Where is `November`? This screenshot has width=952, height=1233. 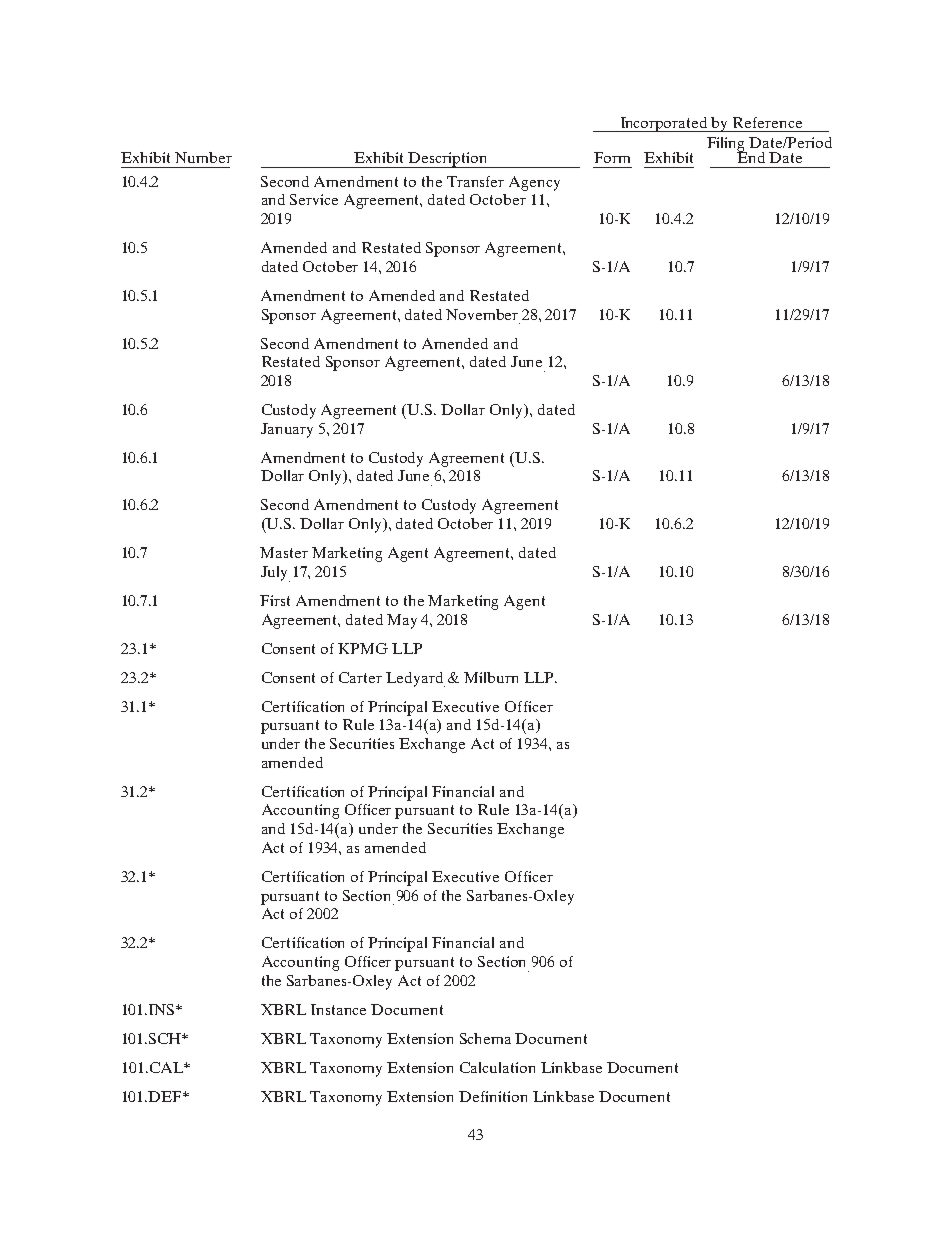
November is located at coordinates (482, 314).
